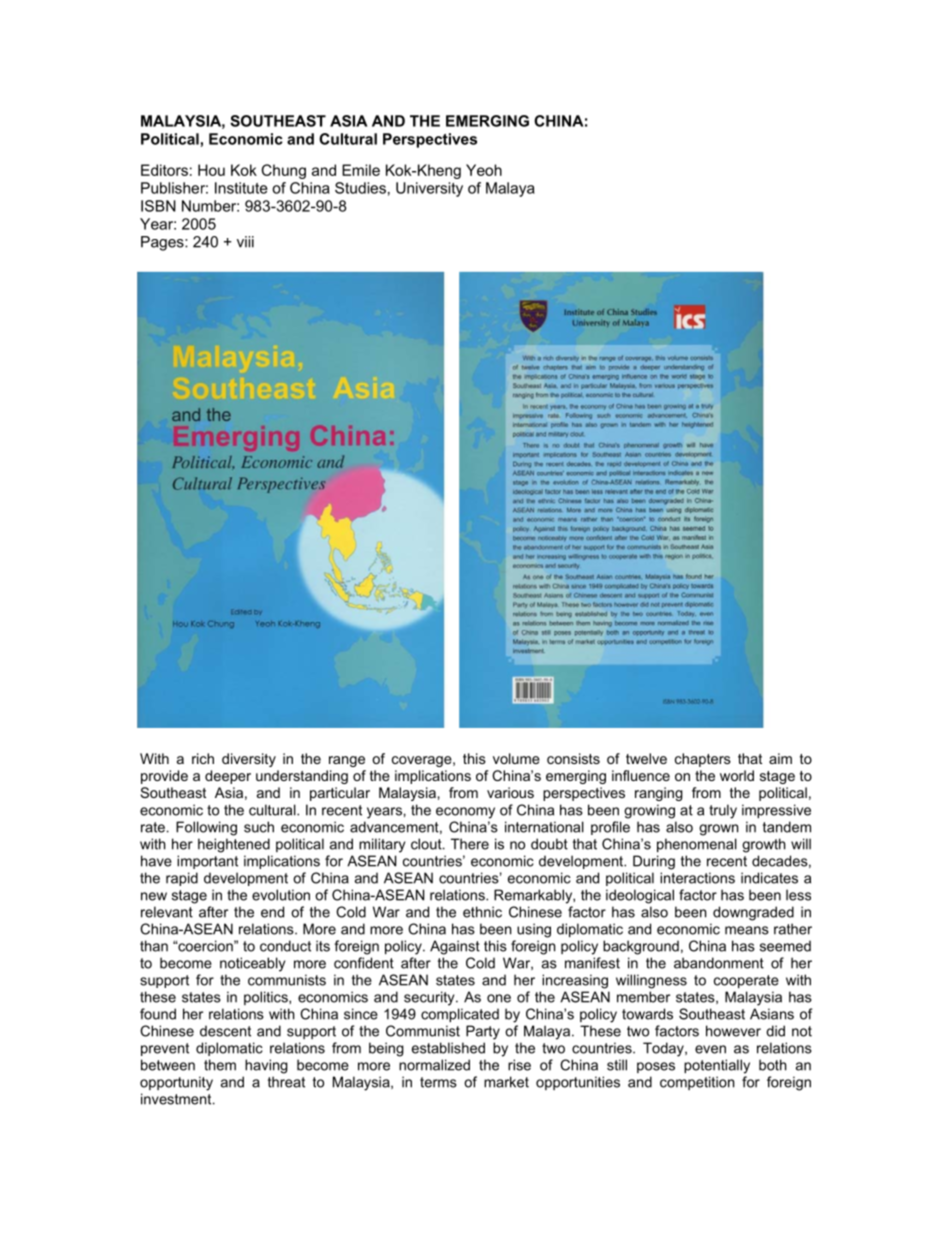 The height and width of the document is (1233, 952). I want to click on viii, so click(245, 242).
